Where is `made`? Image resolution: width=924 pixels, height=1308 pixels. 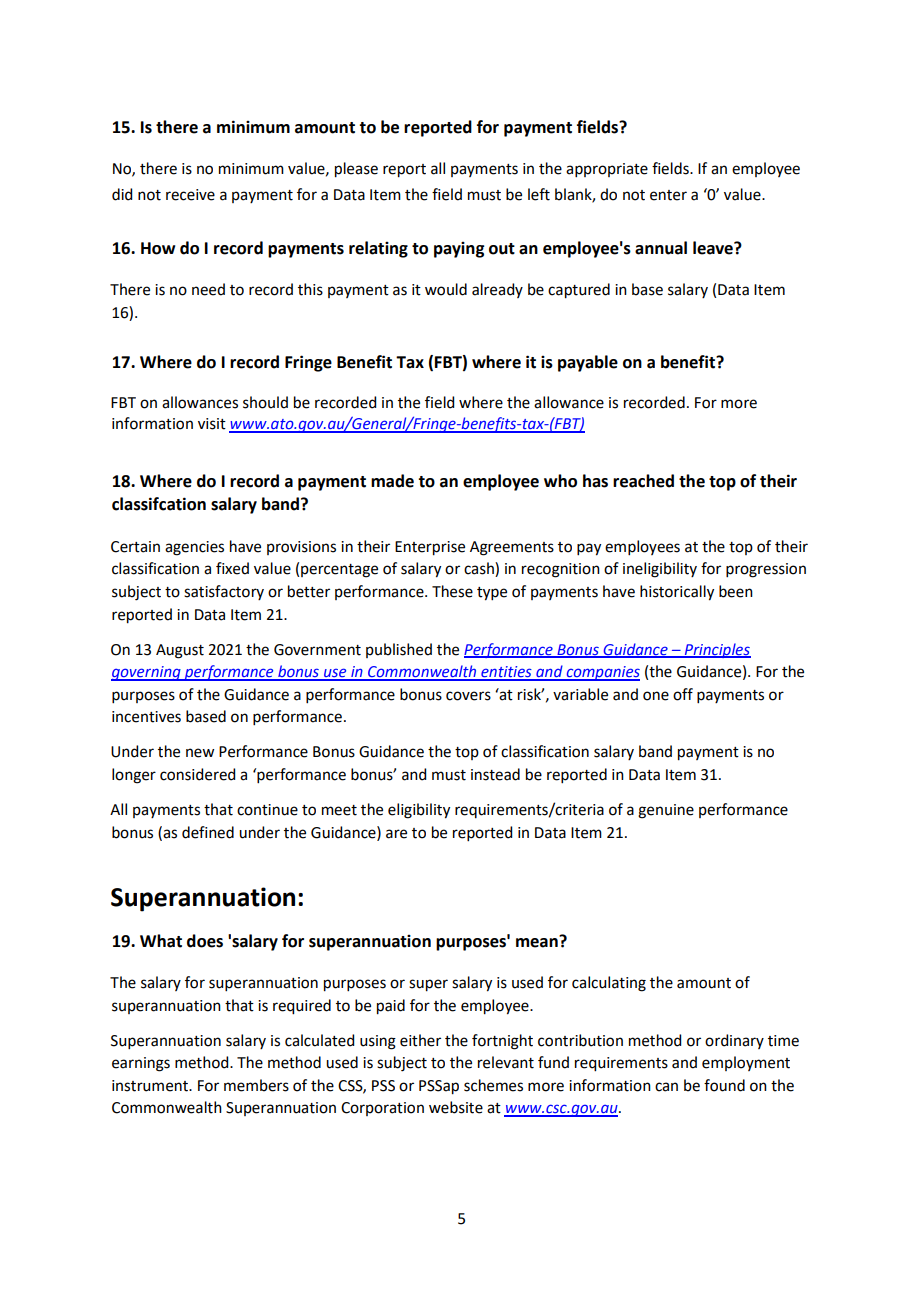
made is located at coordinates (392, 481).
